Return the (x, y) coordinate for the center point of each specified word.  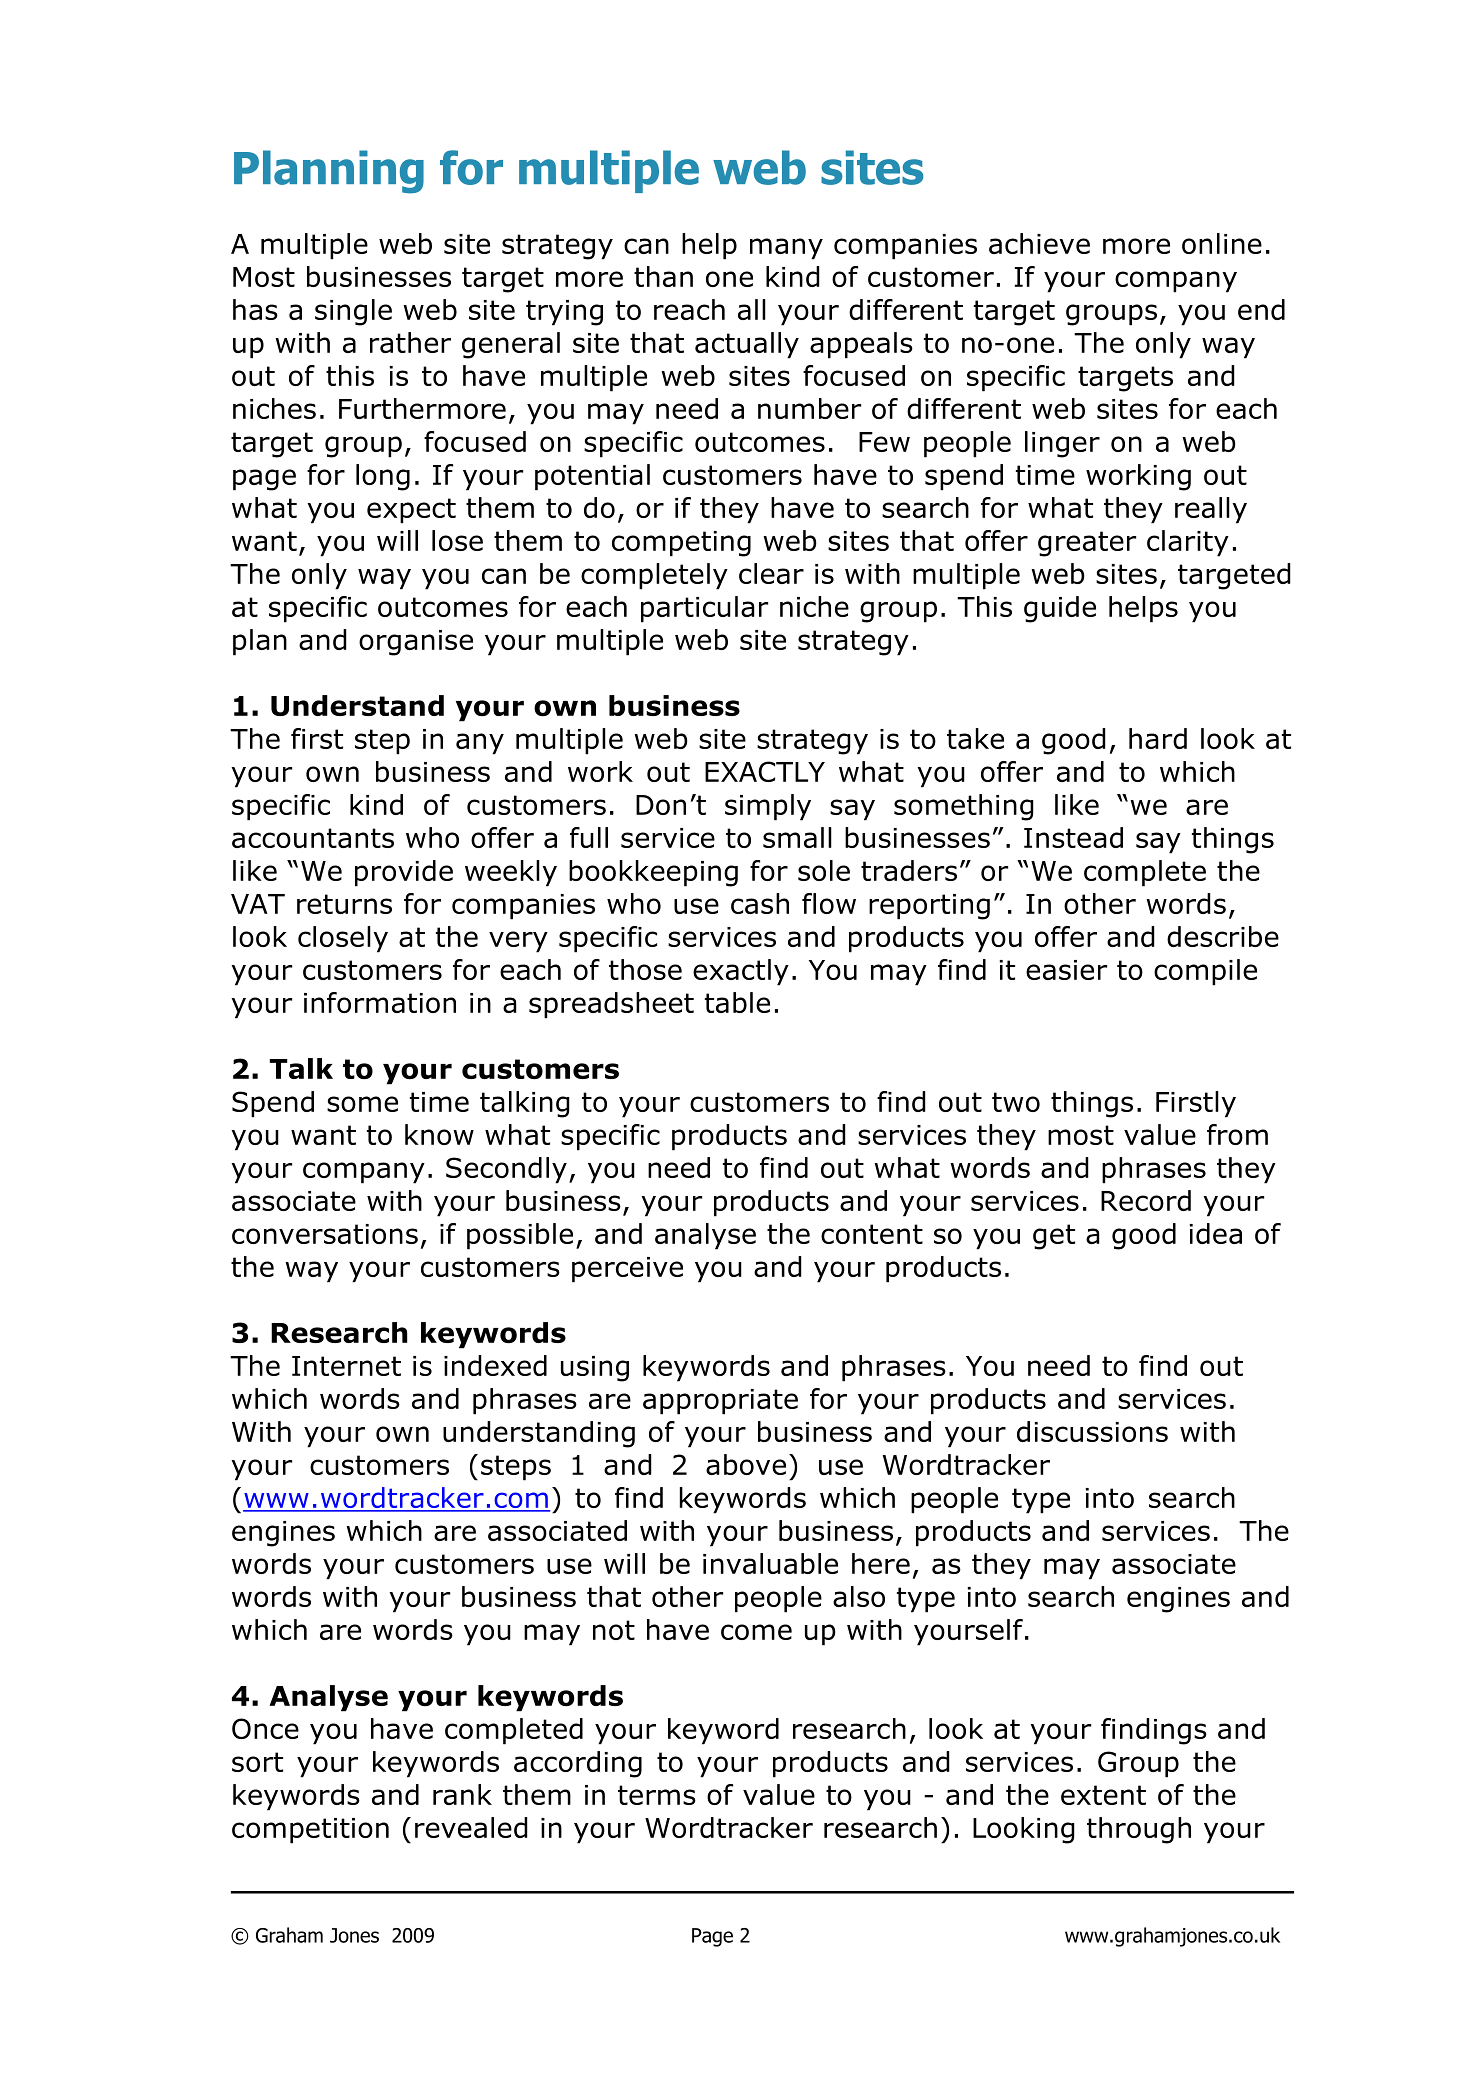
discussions (1092, 1431)
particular (704, 609)
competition (310, 1831)
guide (1060, 609)
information (380, 1002)
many (786, 249)
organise (416, 643)
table (737, 1002)
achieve (1039, 243)
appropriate (720, 1402)
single (353, 312)
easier (1066, 970)
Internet (346, 1366)
